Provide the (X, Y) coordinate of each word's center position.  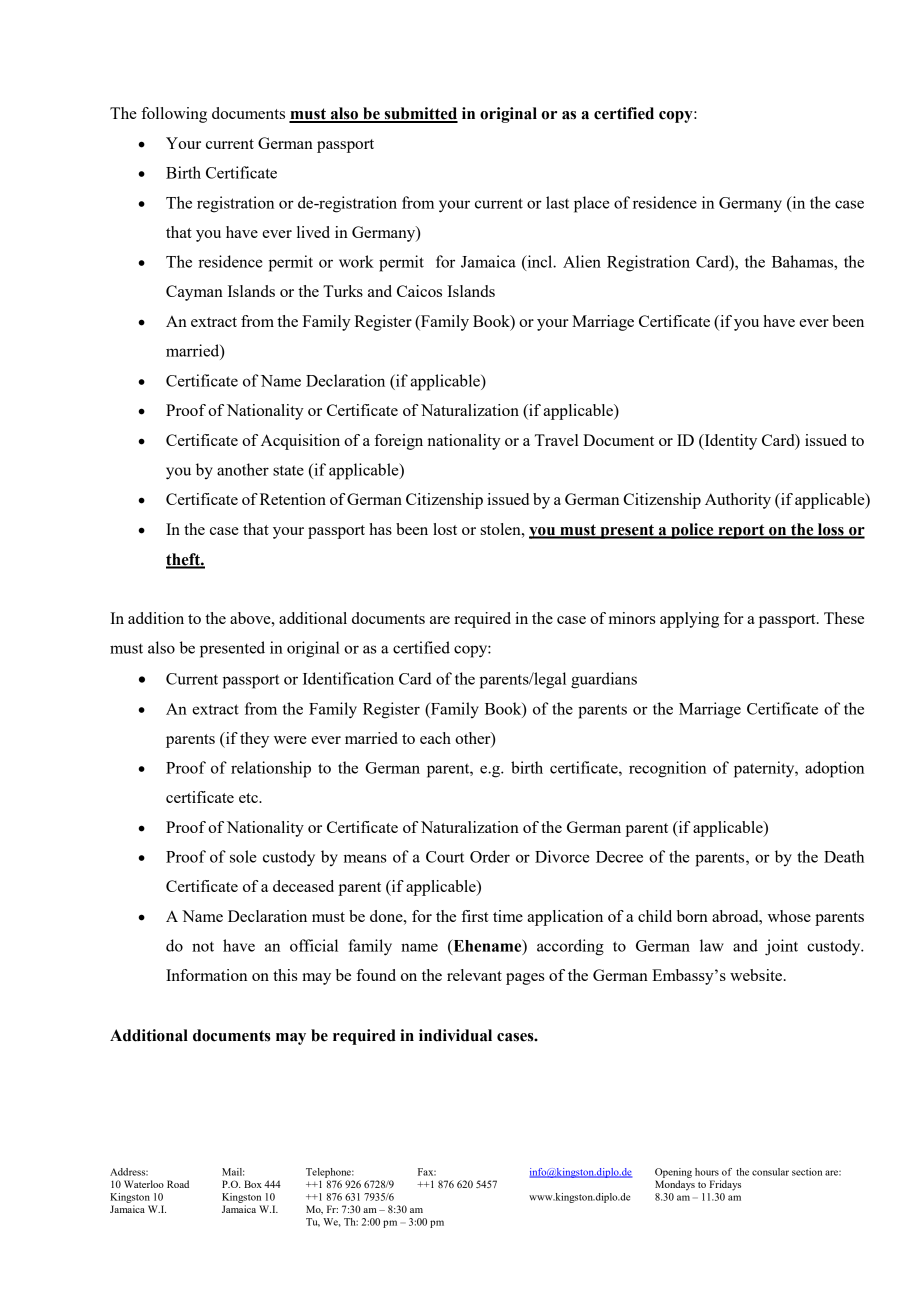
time (508, 916)
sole (243, 856)
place (591, 204)
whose (789, 916)
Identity (729, 442)
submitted (420, 114)
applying (689, 620)
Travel (557, 440)
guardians (604, 680)
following (174, 115)
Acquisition (300, 442)
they (254, 740)
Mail (233, 1172)
